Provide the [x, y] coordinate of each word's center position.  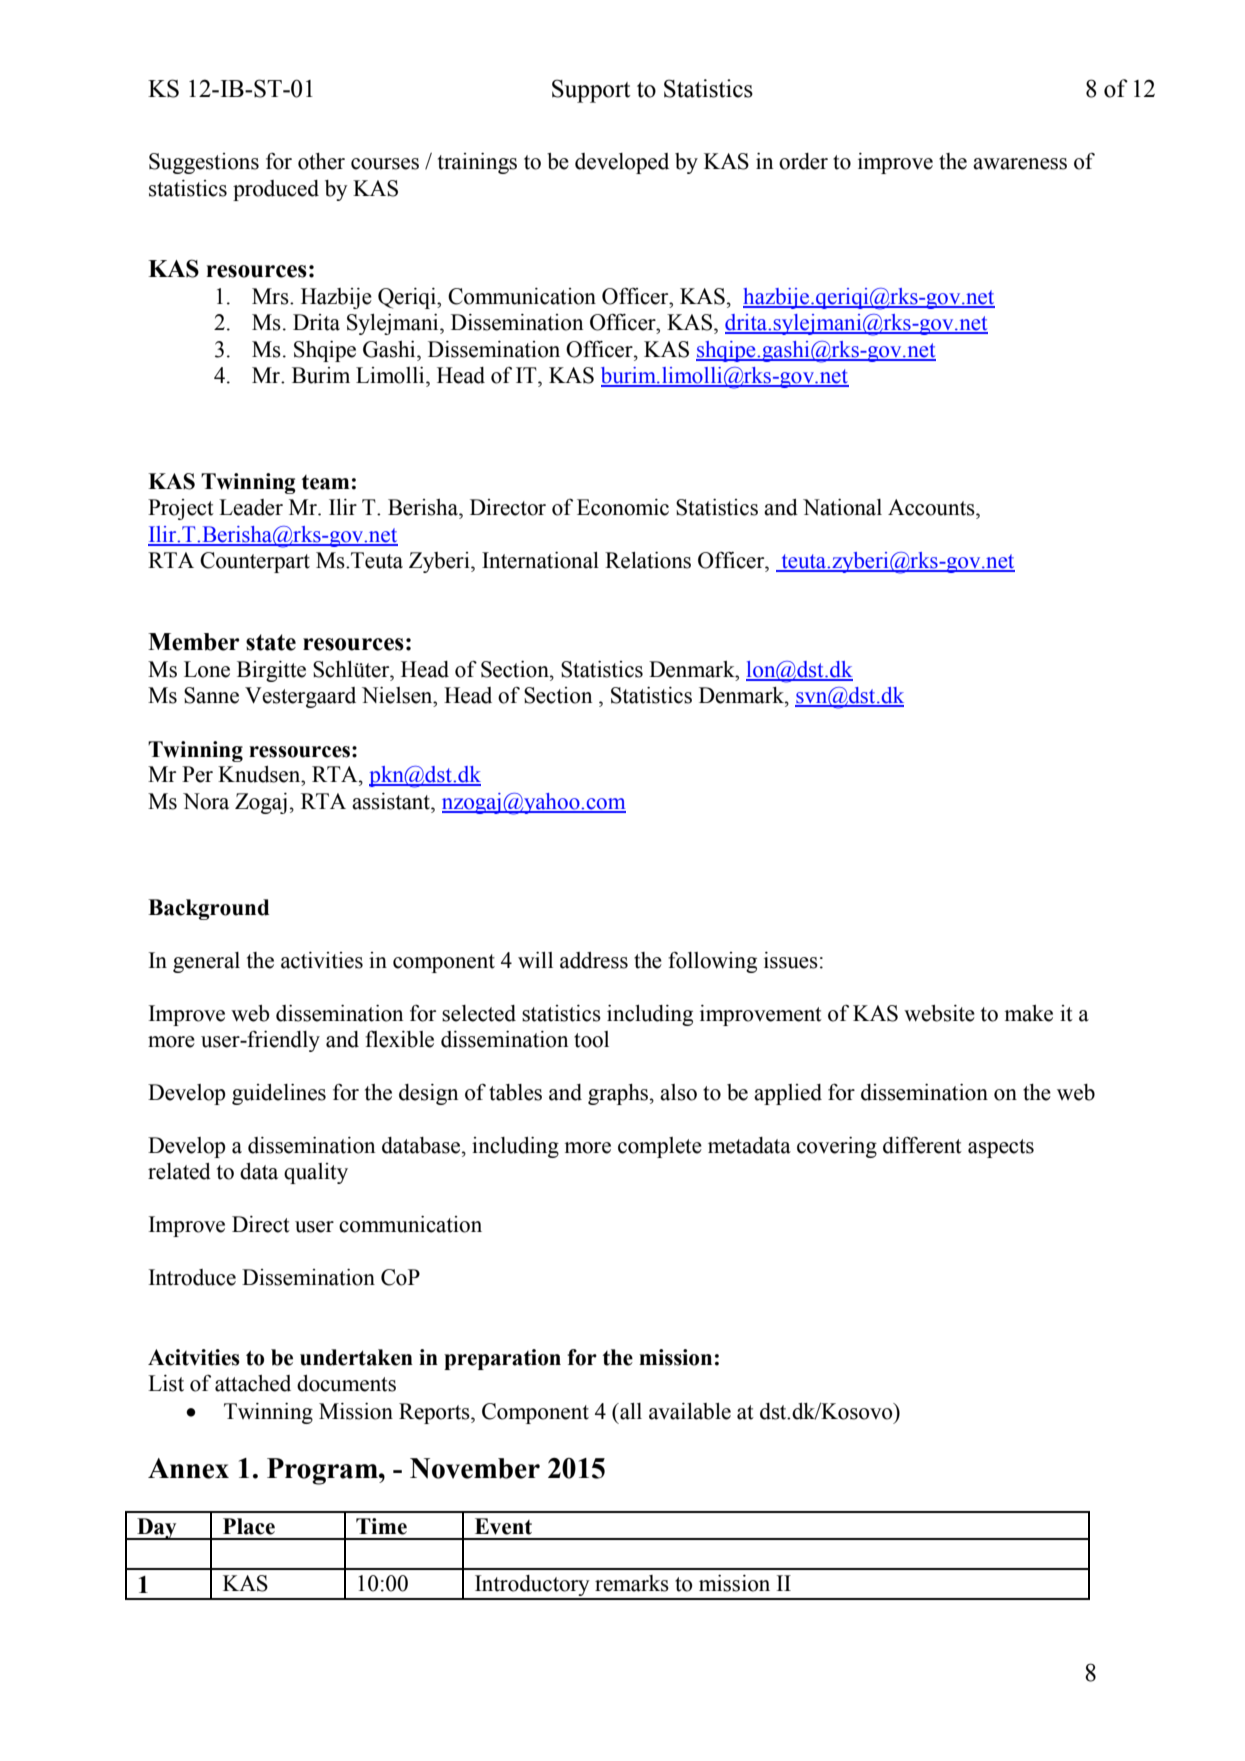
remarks [632, 1583]
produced [276, 190]
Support [591, 91]
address [594, 960]
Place [249, 1526]
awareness [1020, 164]
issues [791, 960]
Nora [206, 801]
